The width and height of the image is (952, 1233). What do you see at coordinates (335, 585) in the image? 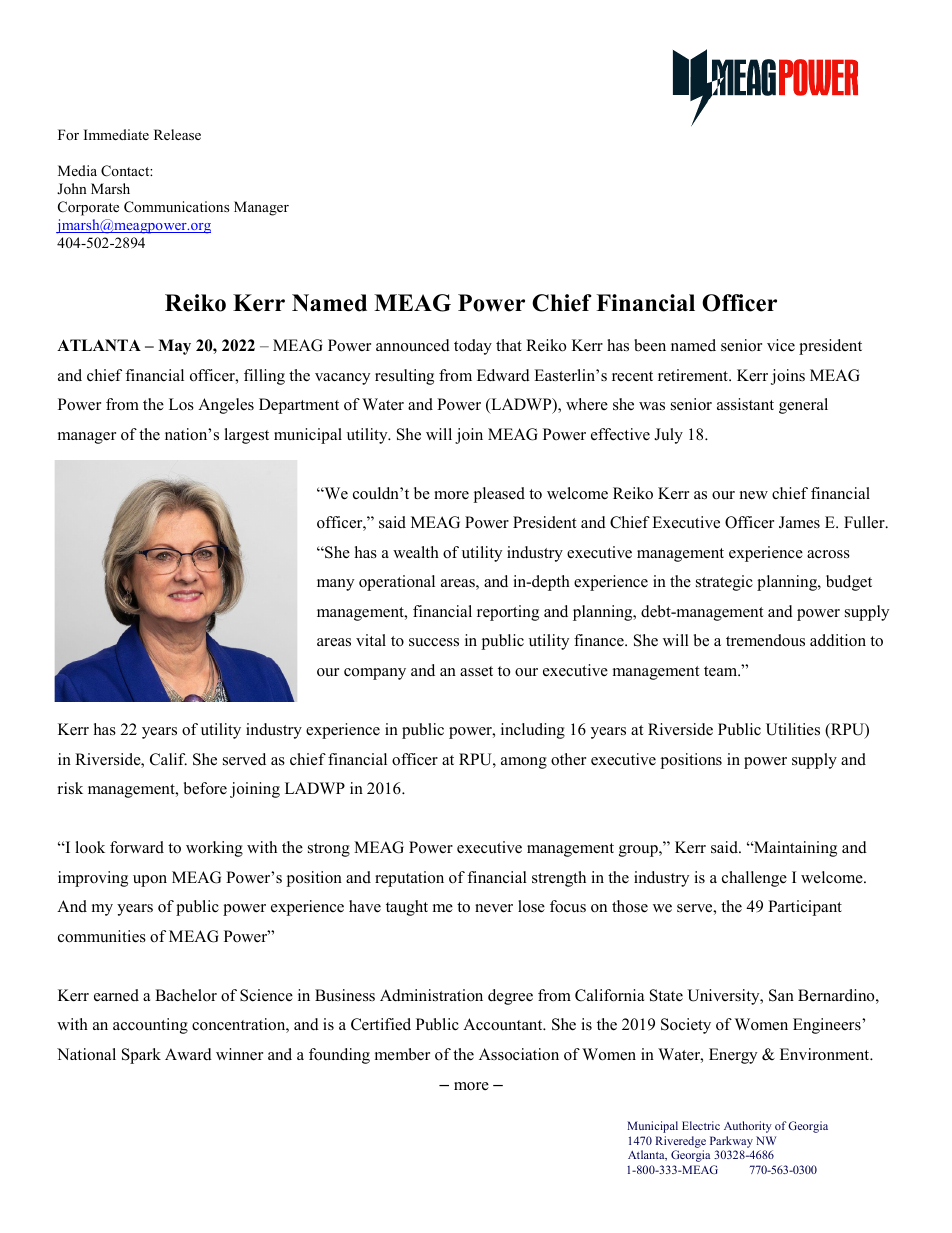
I see `many` at bounding box center [335, 585].
